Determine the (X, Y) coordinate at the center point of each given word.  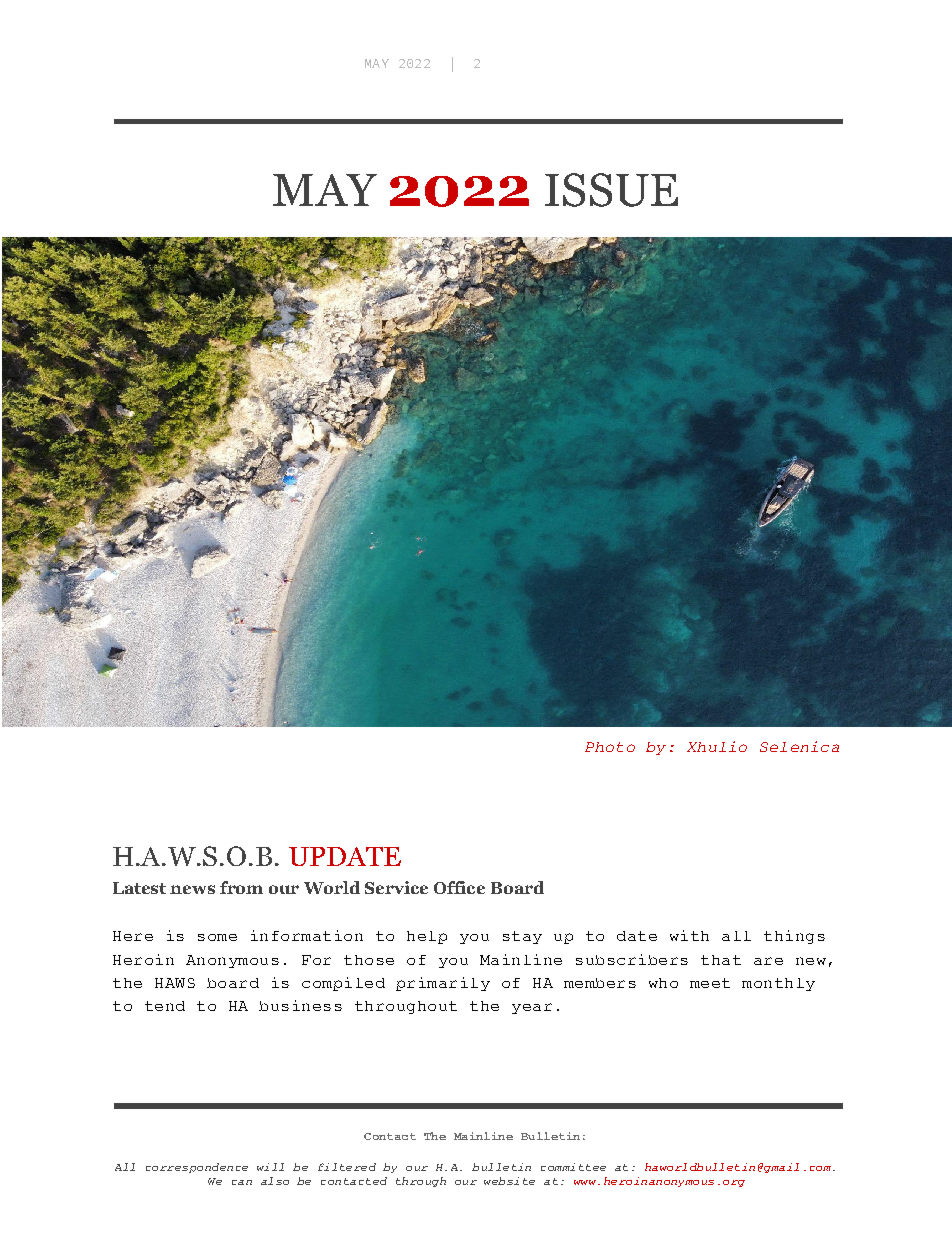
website (509, 1181)
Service (396, 887)
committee (573, 1167)
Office (459, 887)
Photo (610, 747)
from (241, 887)
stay (522, 937)
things (794, 937)
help (427, 937)
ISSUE (611, 190)
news (192, 889)
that (721, 960)
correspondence (197, 1168)
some (217, 937)
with (689, 935)
